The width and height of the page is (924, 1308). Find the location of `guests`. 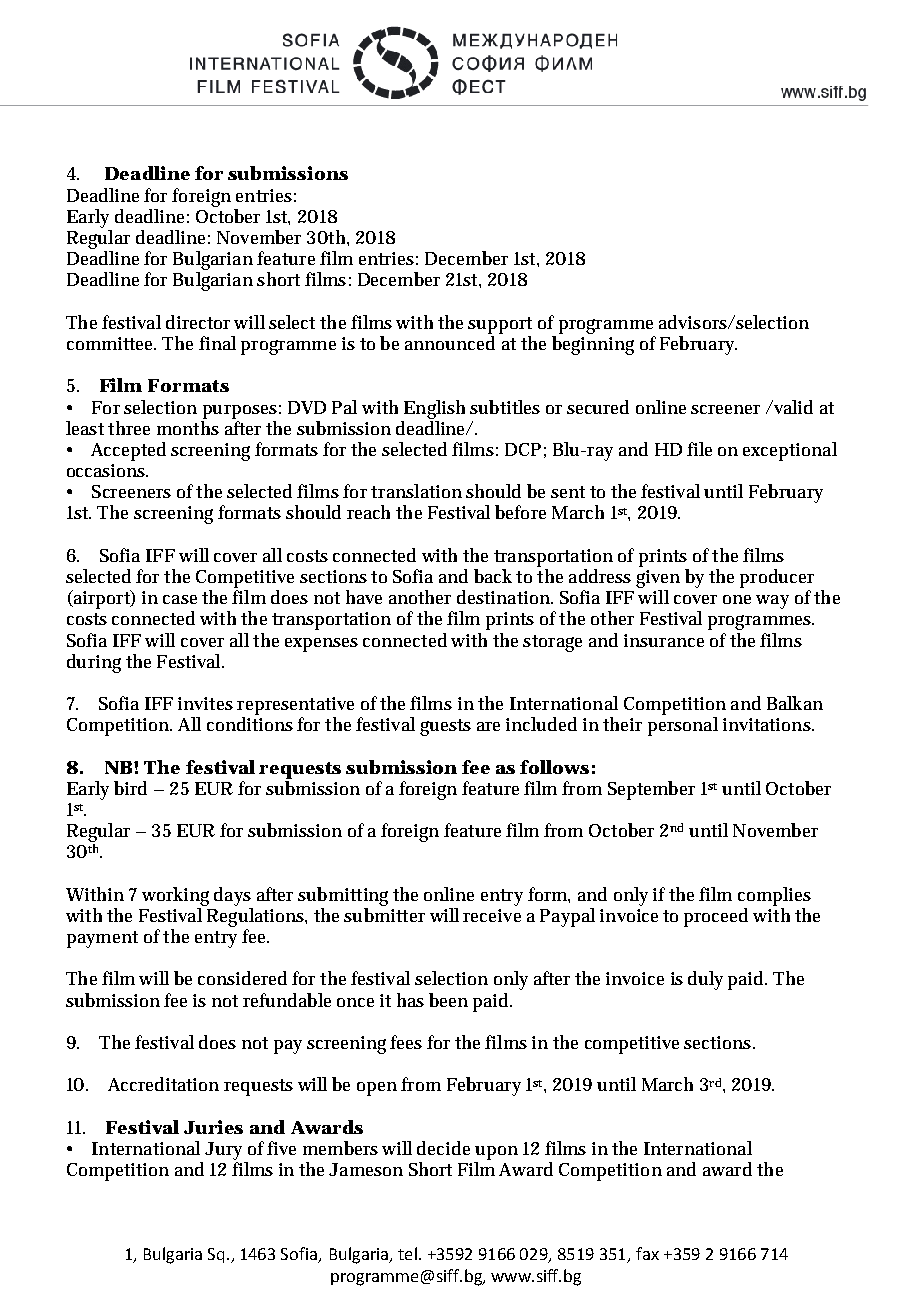

guests is located at coordinates (445, 727).
